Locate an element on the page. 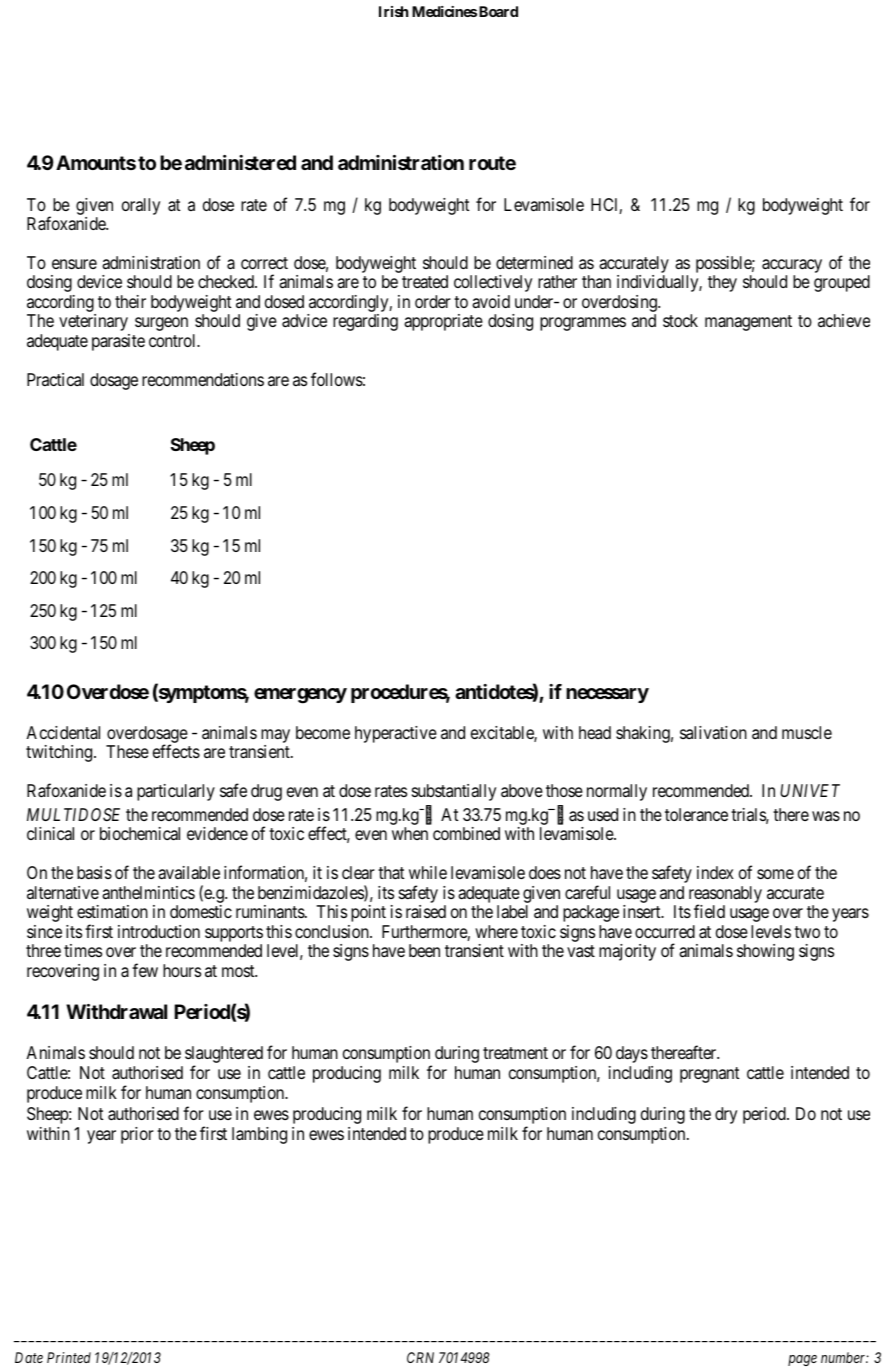  hyperactive is located at coordinates (396, 734).
